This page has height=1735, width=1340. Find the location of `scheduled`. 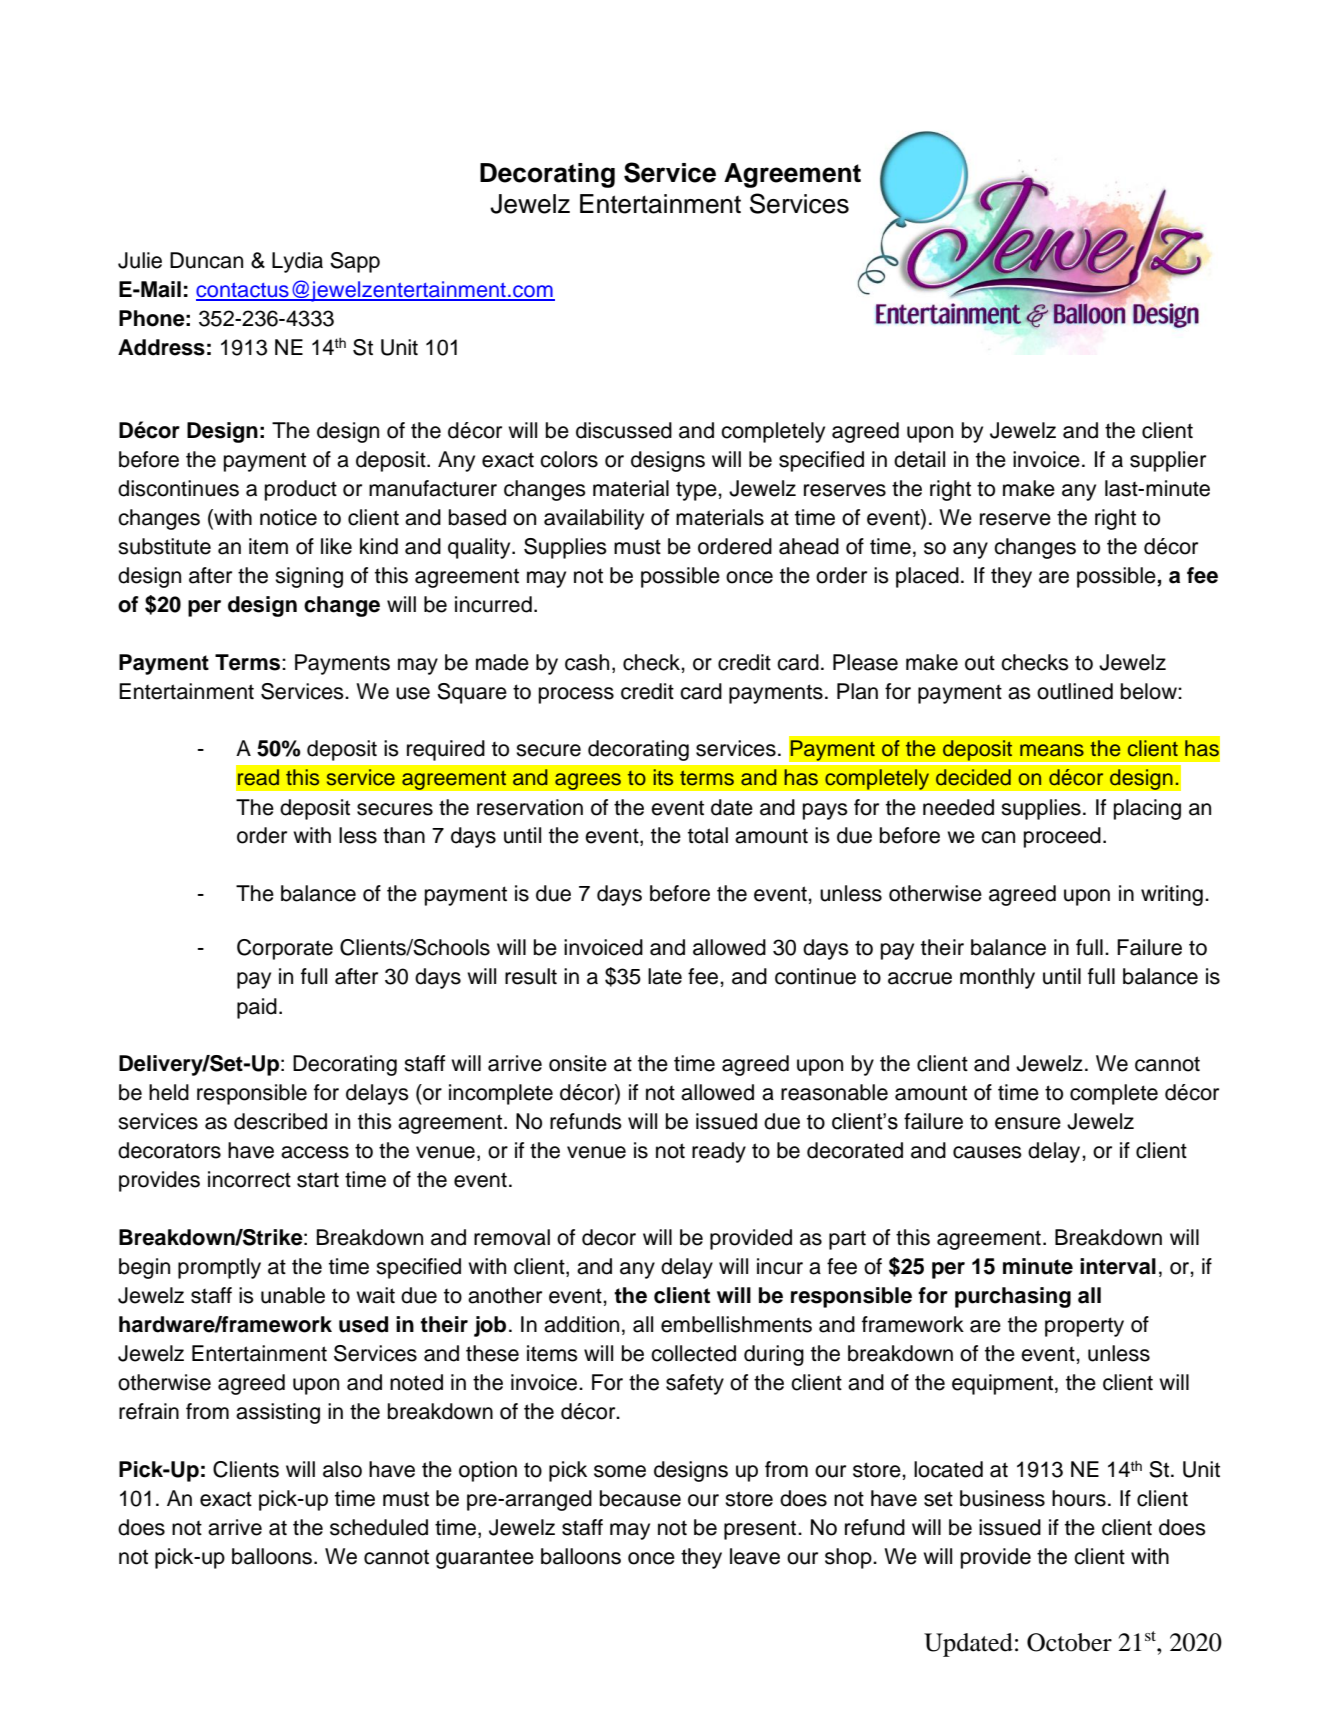

scheduled is located at coordinates (379, 1527).
